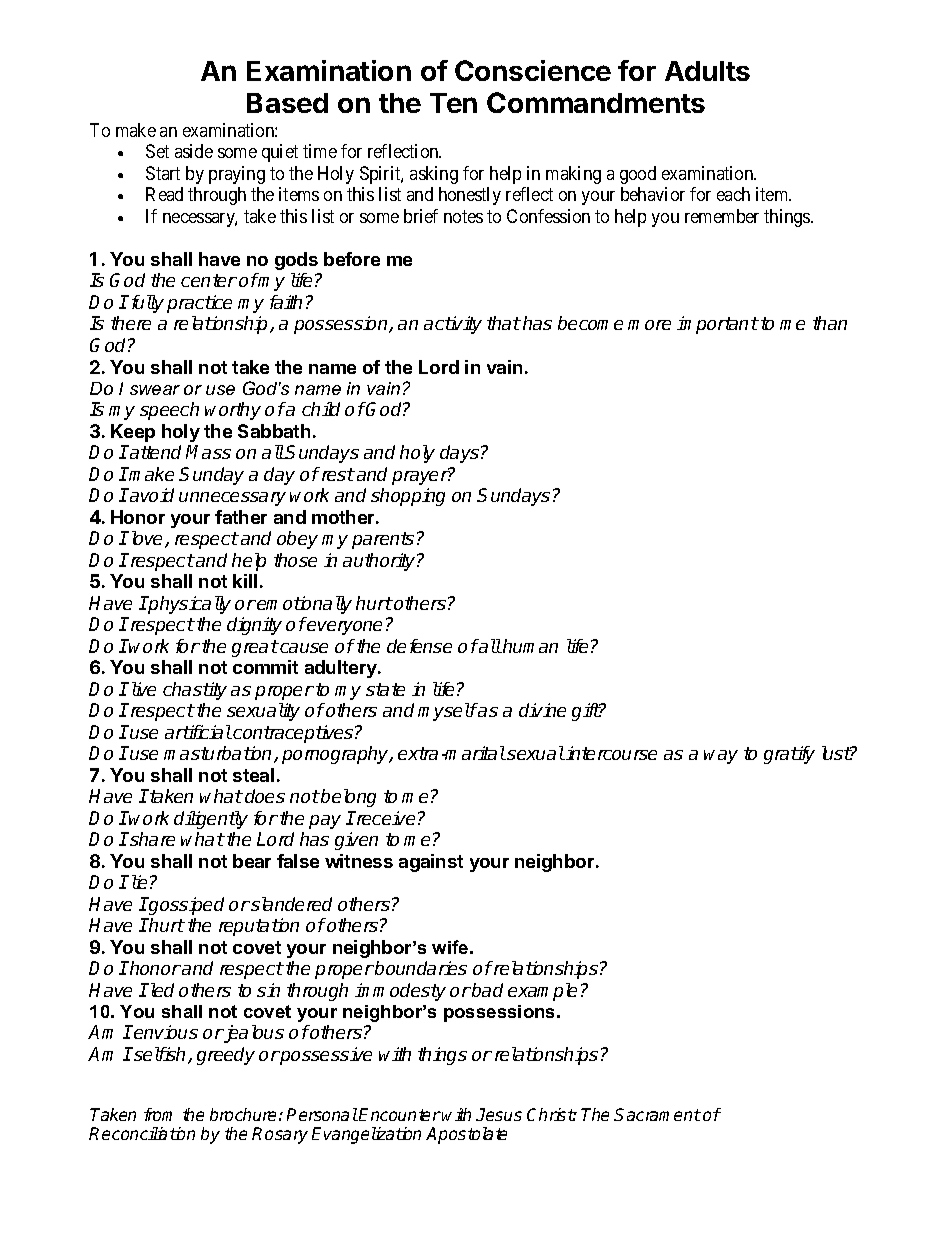 The height and width of the screenshot is (1233, 952). I want to click on important, so click(718, 325).
